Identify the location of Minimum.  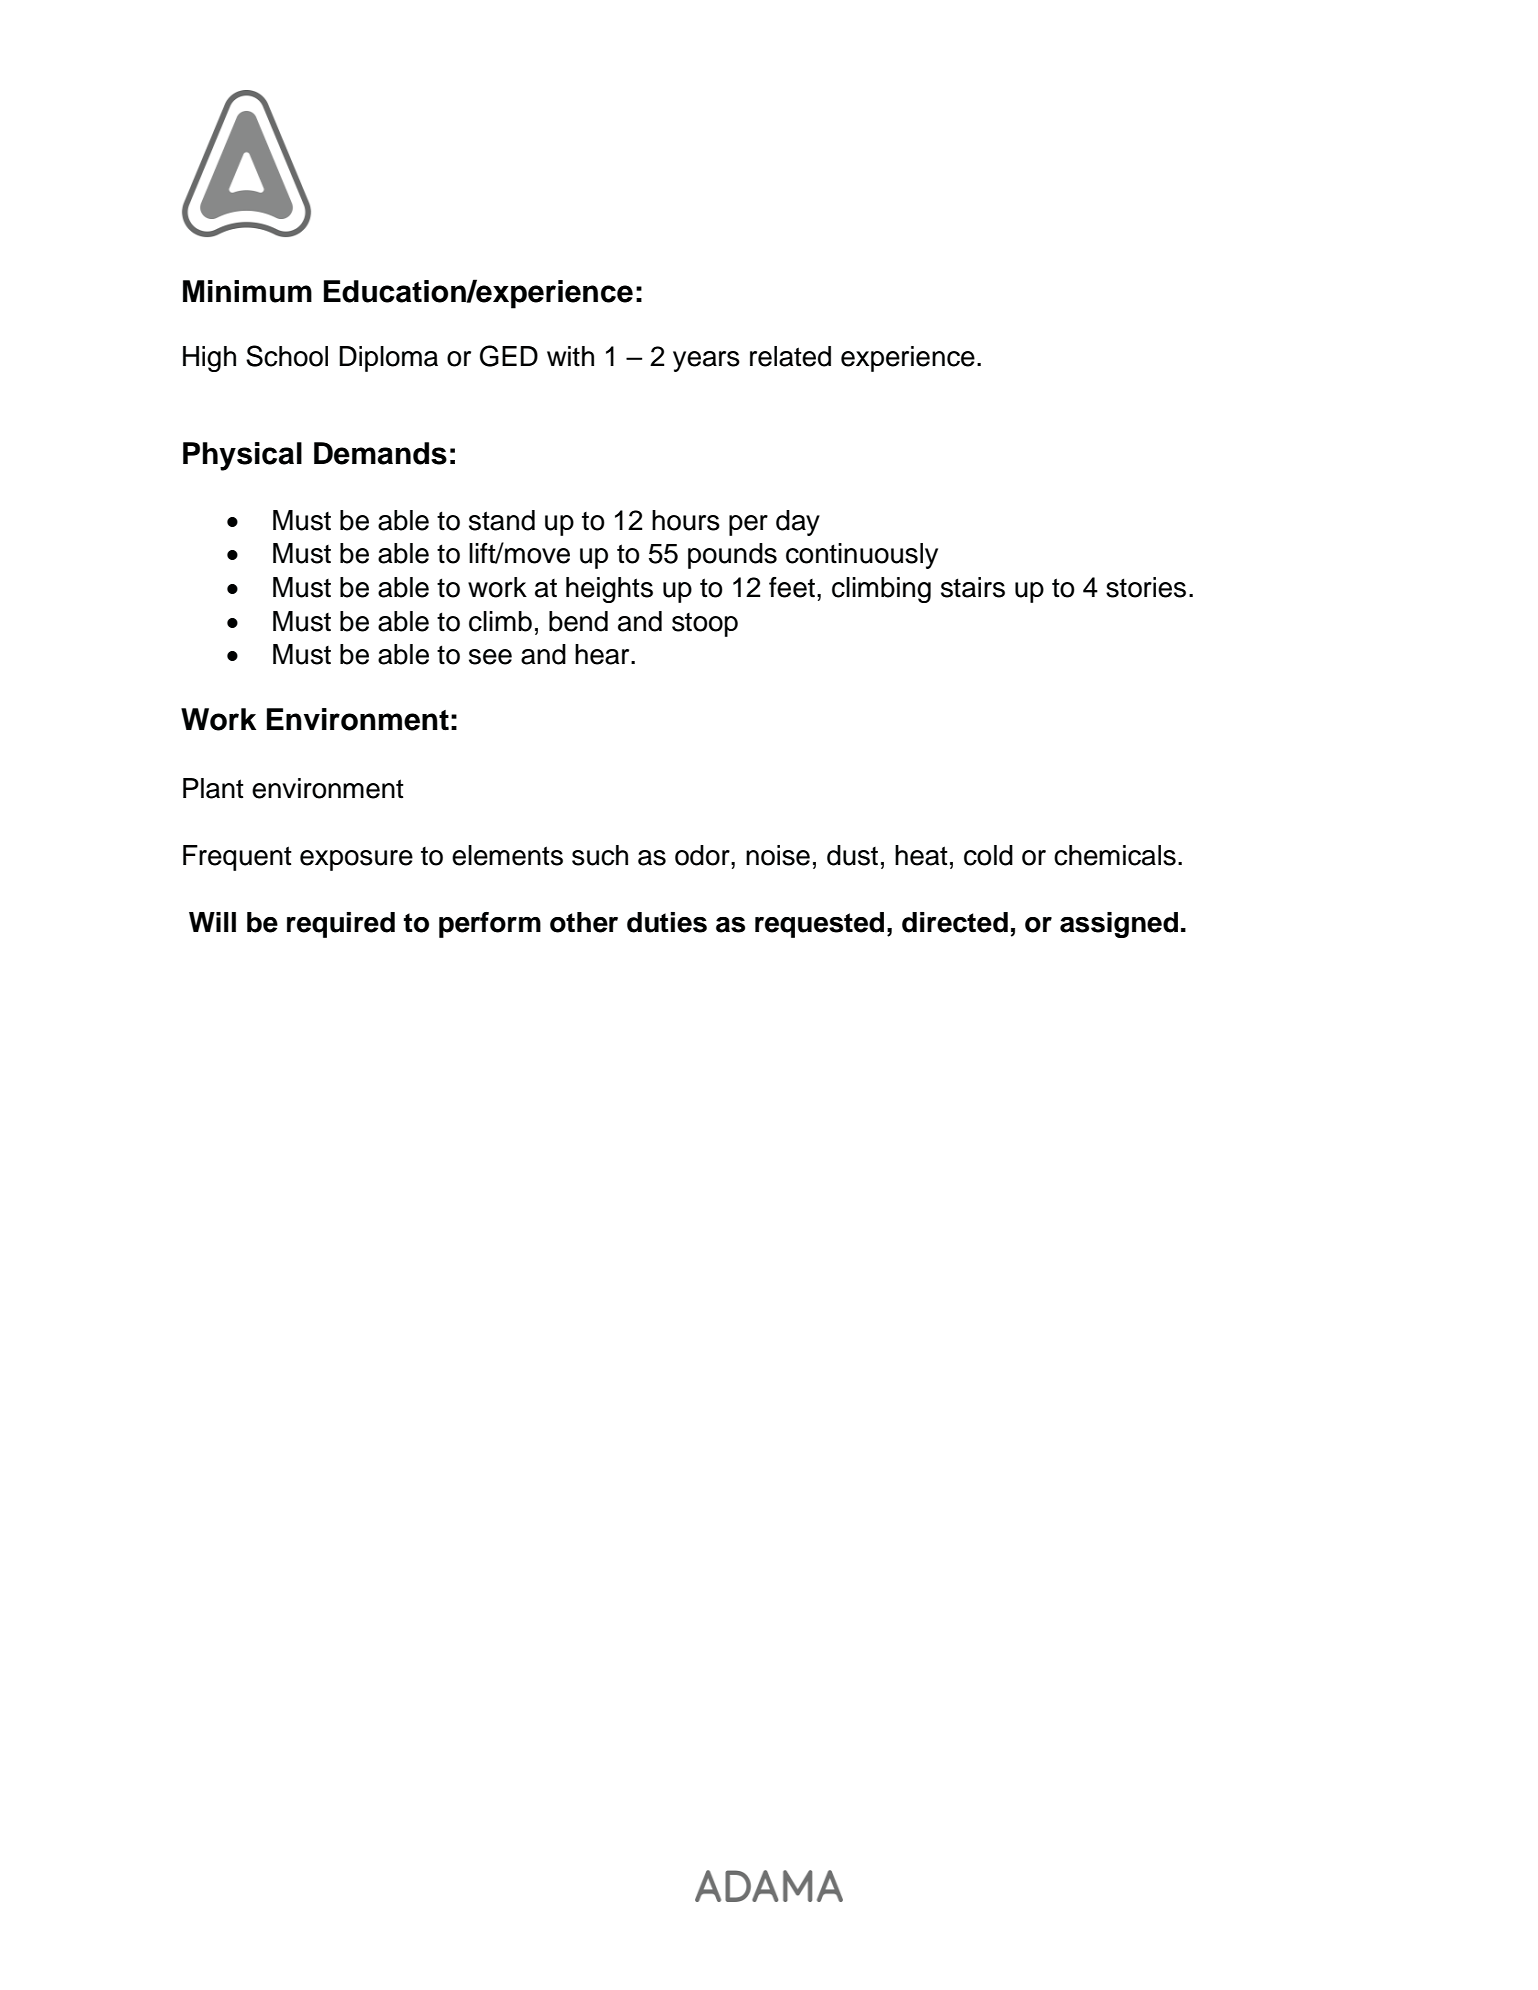
(247, 291).
